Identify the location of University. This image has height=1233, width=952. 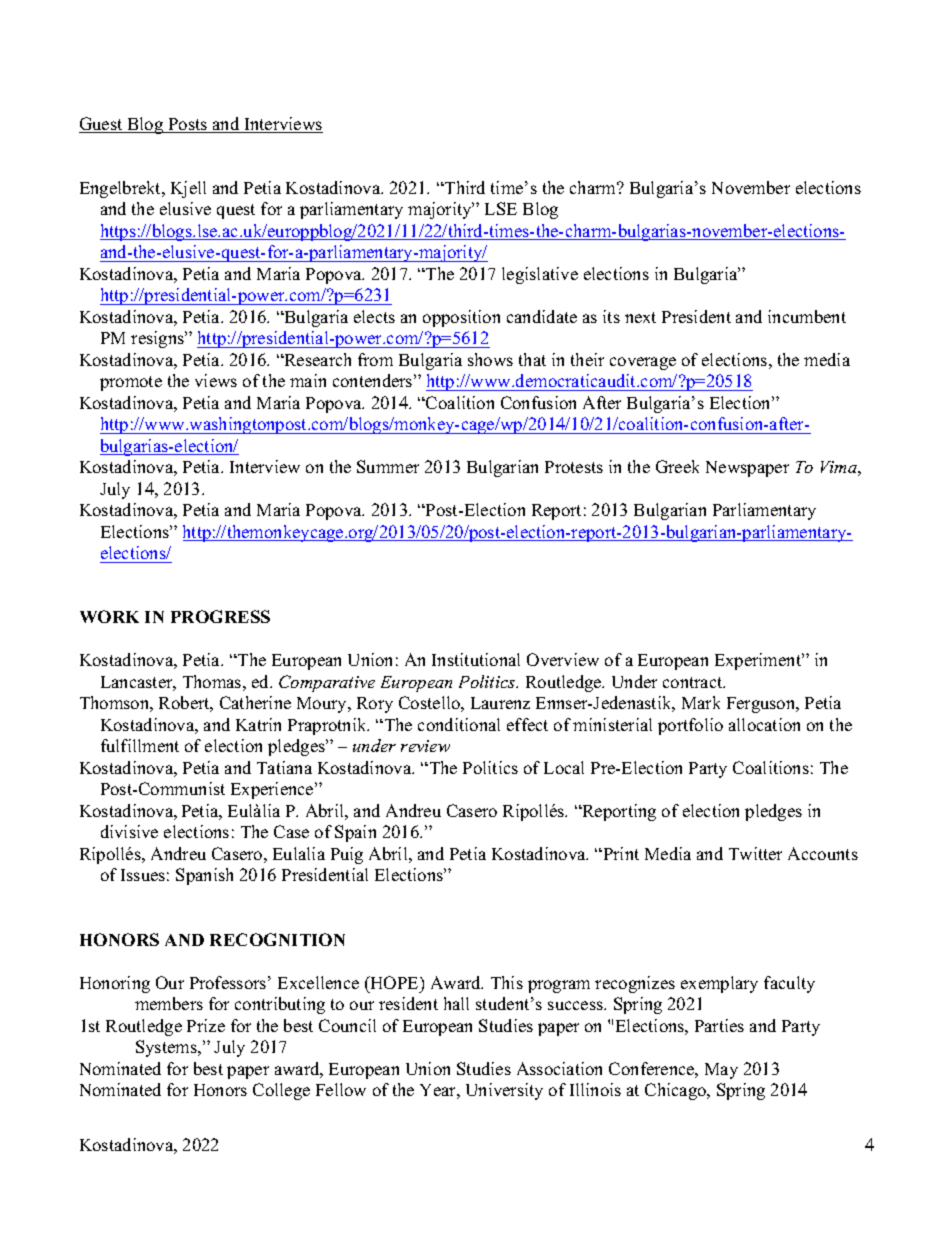
(504, 1091).
